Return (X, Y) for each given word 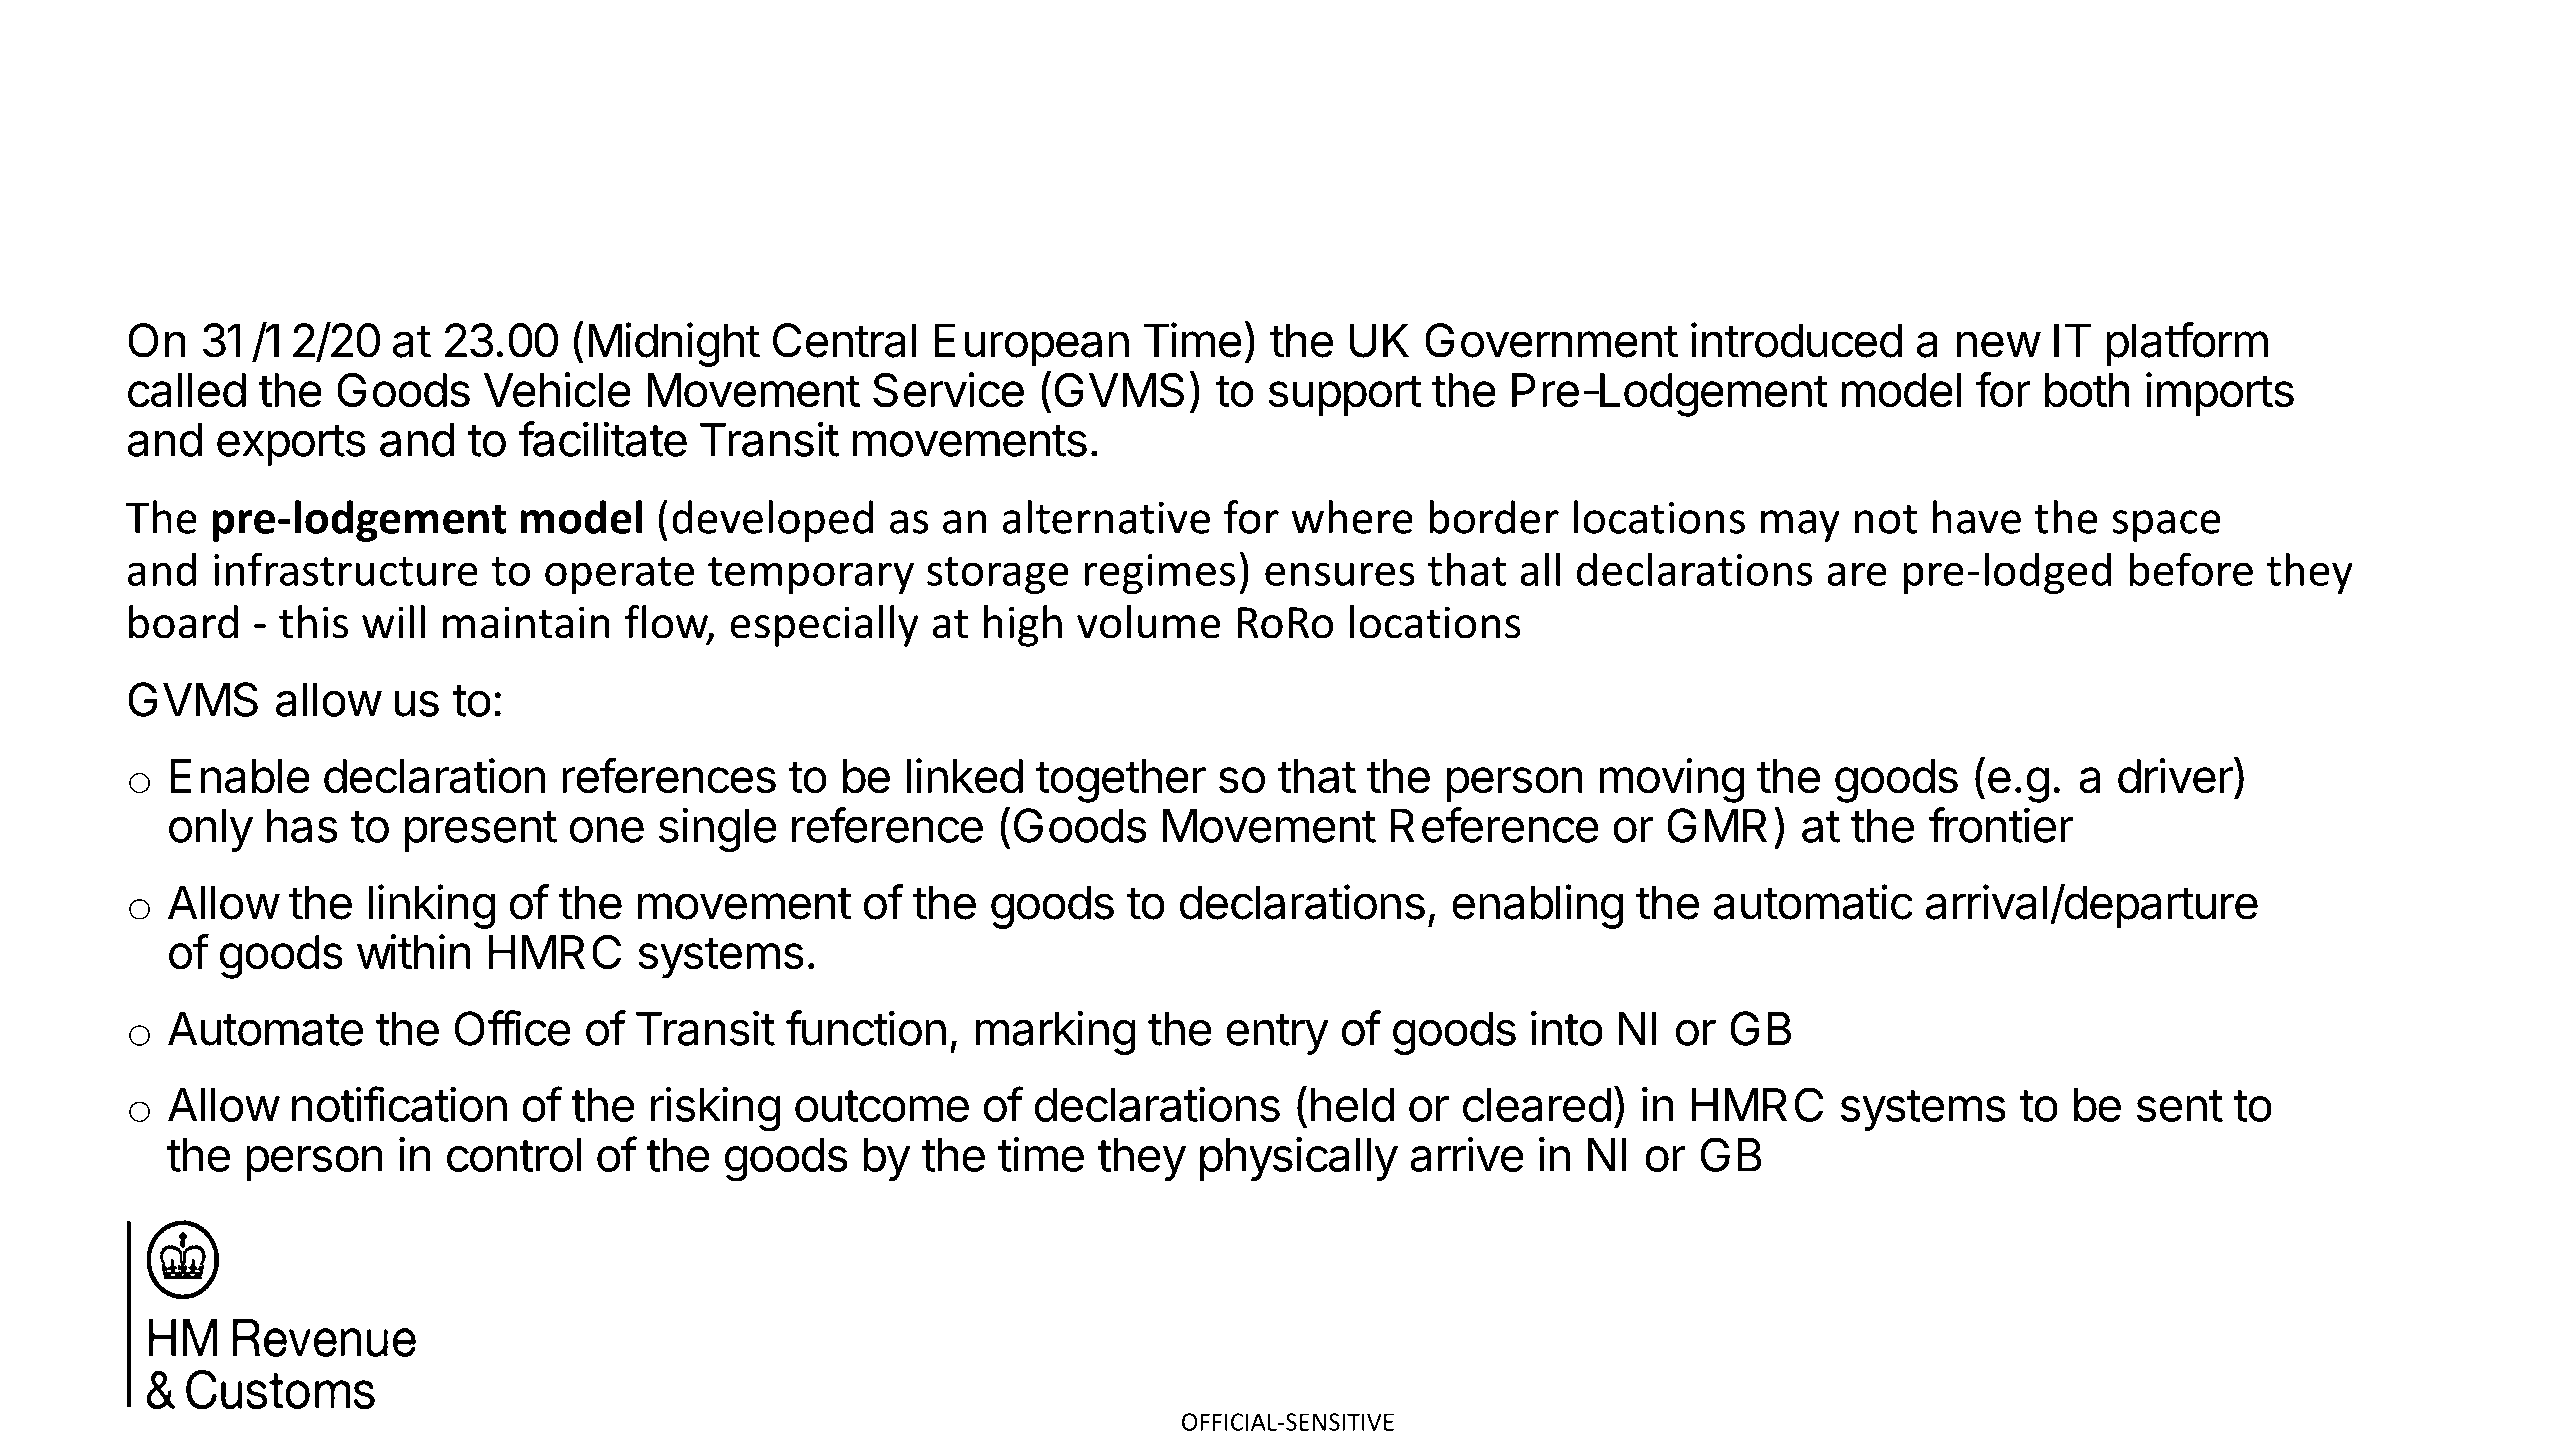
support (1345, 395)
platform (2187, 344)
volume (1149, 622)
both (2087, 390)
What (207, 152)
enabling (1537, 906)
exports (291, 445)
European (1031, 345)
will (393, 621)
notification (399, 1104)
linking (431, 906)
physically (1299, 1159)
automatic (1813, 902)
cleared (1537, 1105)
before (2191, 569)
